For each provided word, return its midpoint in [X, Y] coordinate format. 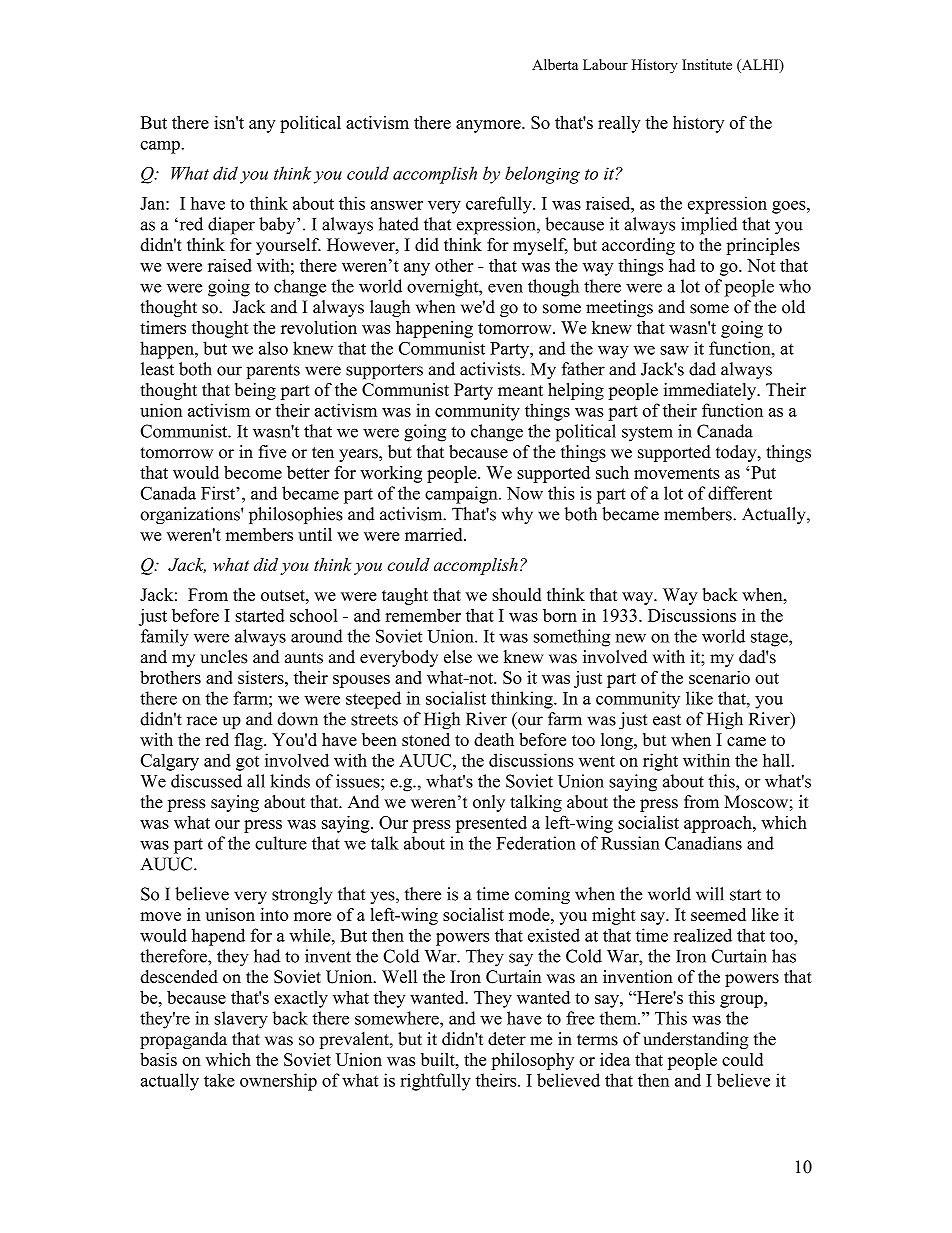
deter [507, 1039]
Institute [707, 64]
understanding [696, 1040]
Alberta [555, 64]
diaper [231, 226]
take [219, 1080]
